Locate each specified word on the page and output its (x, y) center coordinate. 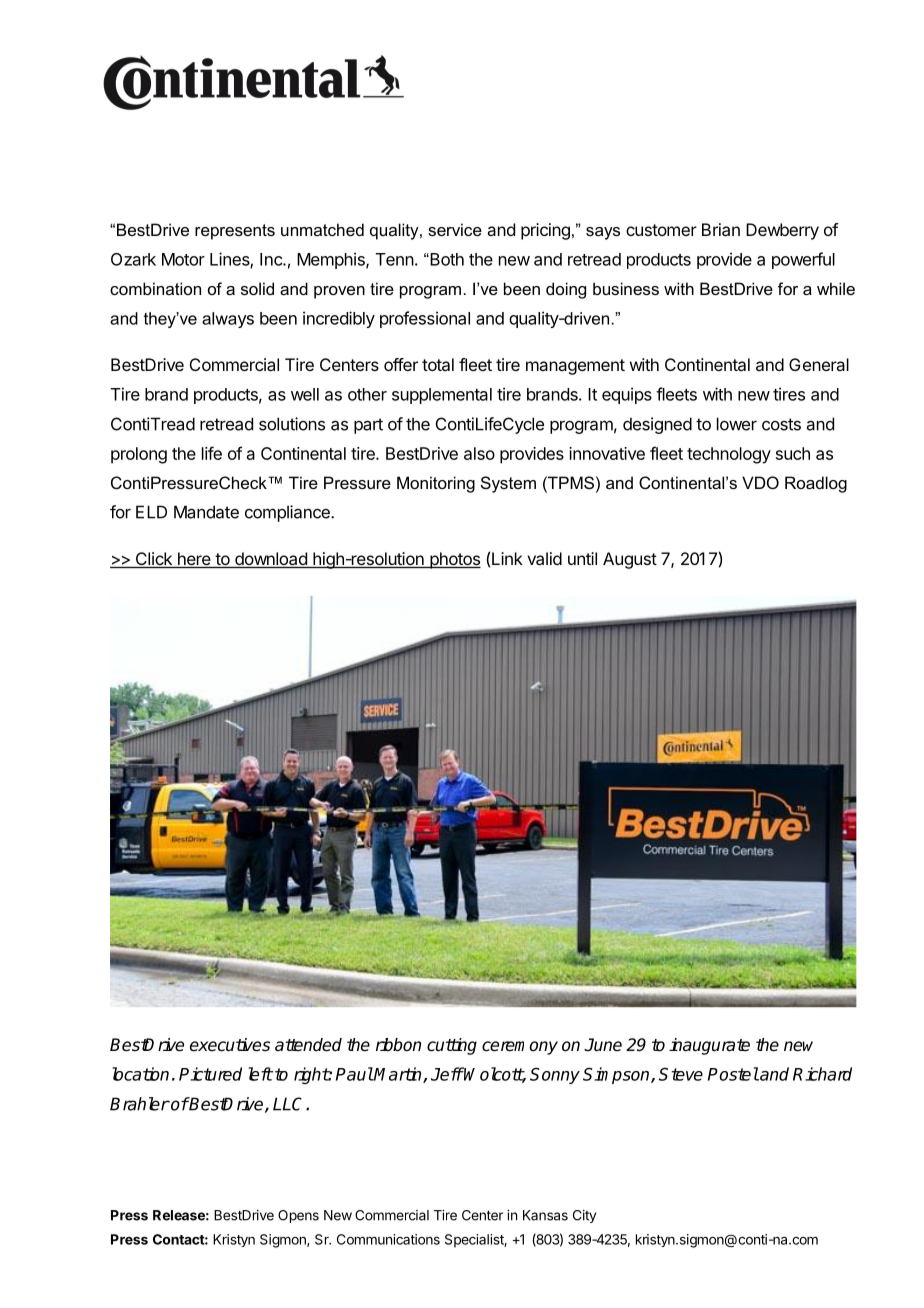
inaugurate (709, 1046)
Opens (298, 1216)
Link (507, 558)
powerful (803, 260)
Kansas (545, 1215)
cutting (452, 1046)
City (584, 1216)
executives (230, 1045)
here (194, 560)
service (455, 229)
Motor (183, 259)
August (630, 560)
